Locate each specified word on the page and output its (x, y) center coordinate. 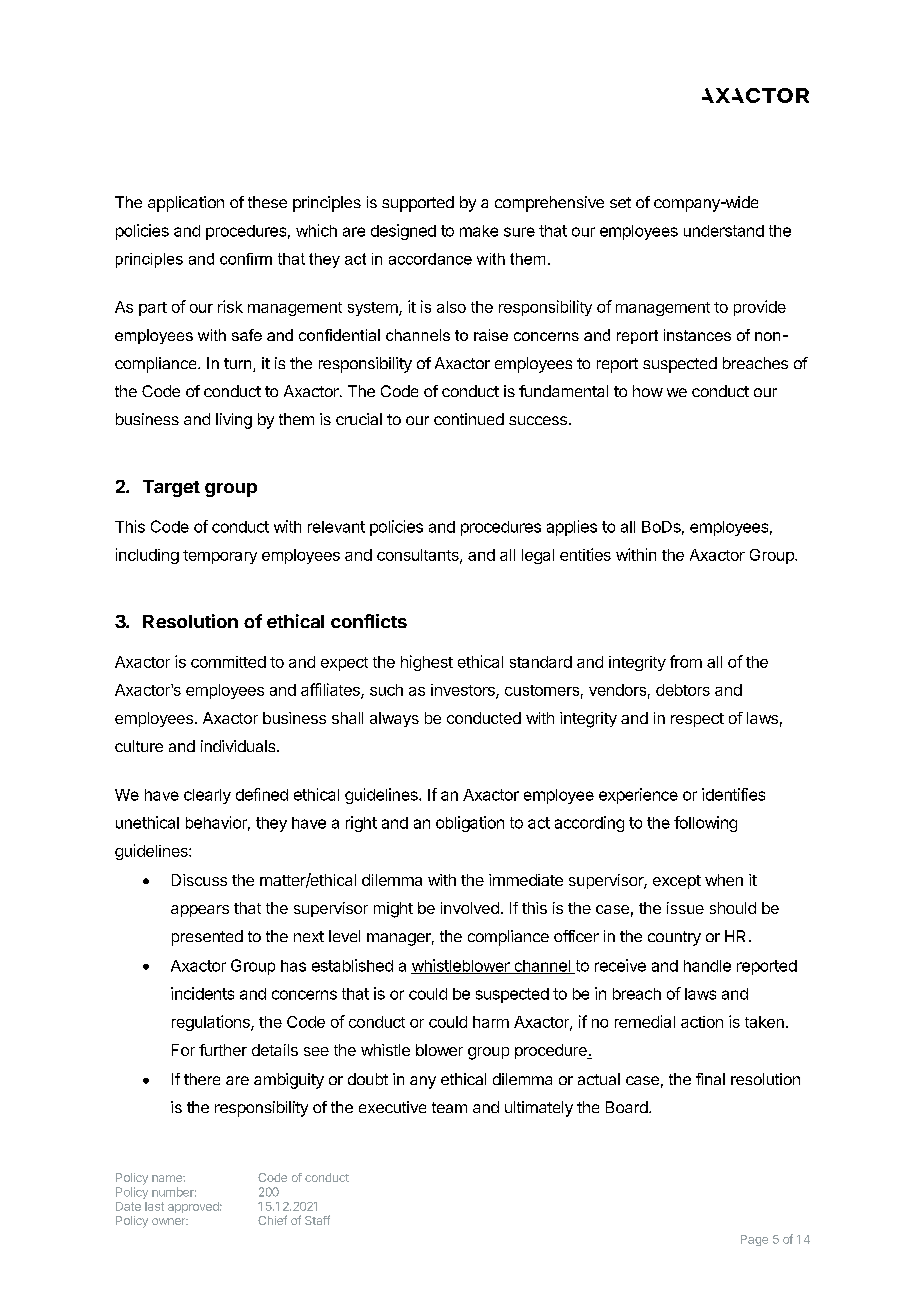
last (154, 1206)
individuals (239, 746)
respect (697, 720)
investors (464, 691)
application (186, 204)
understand (724, 231)
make (479, 231)
